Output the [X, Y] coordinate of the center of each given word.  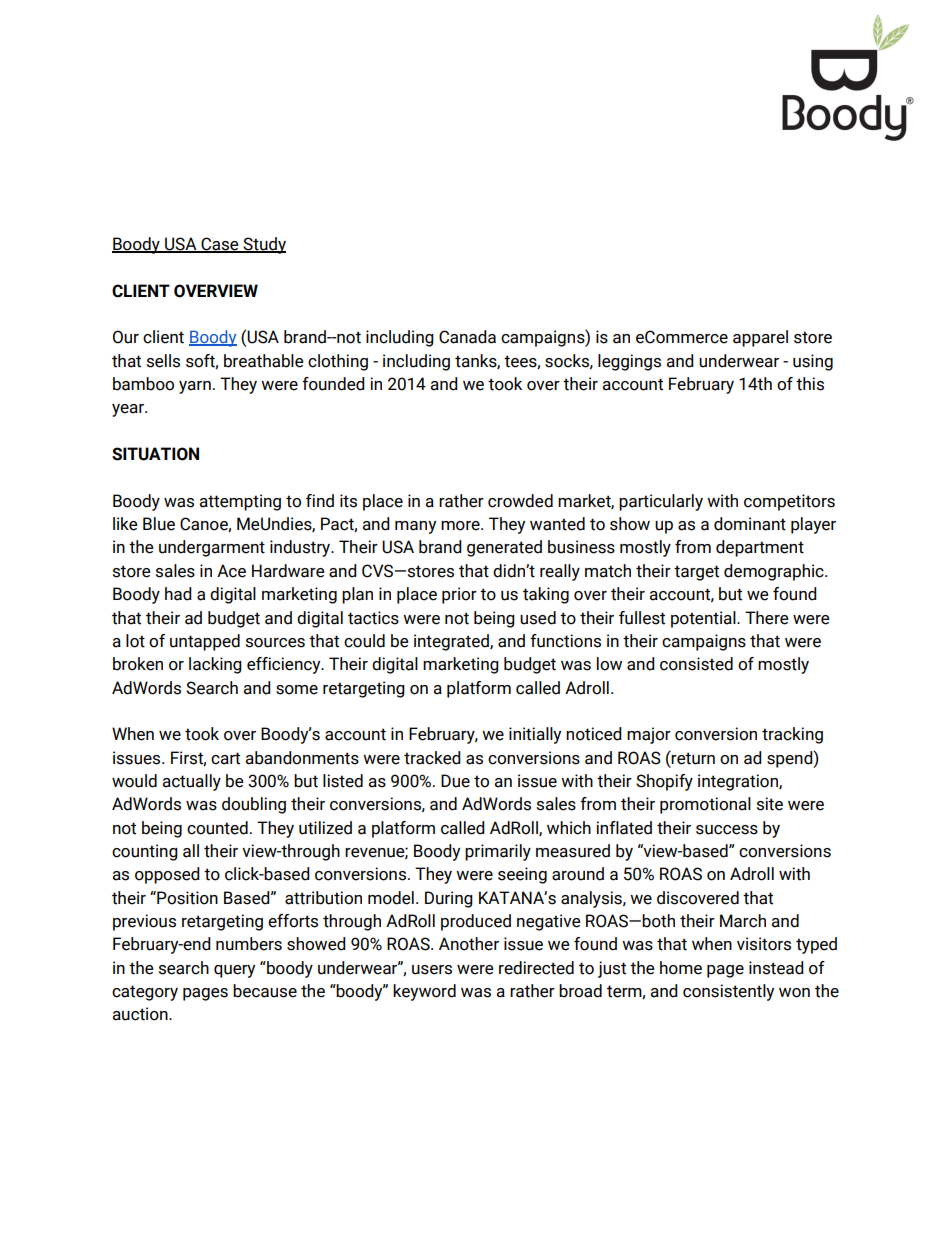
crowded [520, 501]
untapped [205, 642]
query [234, 971]
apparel [760, 338]
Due [455, 781]
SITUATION [155, 454]
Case [220, 244]
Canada [467, 337]
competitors [789, 502]
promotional [705, 805]
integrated [452, 642]
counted [217, 828]
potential [704, 619]
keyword [424, 992]
